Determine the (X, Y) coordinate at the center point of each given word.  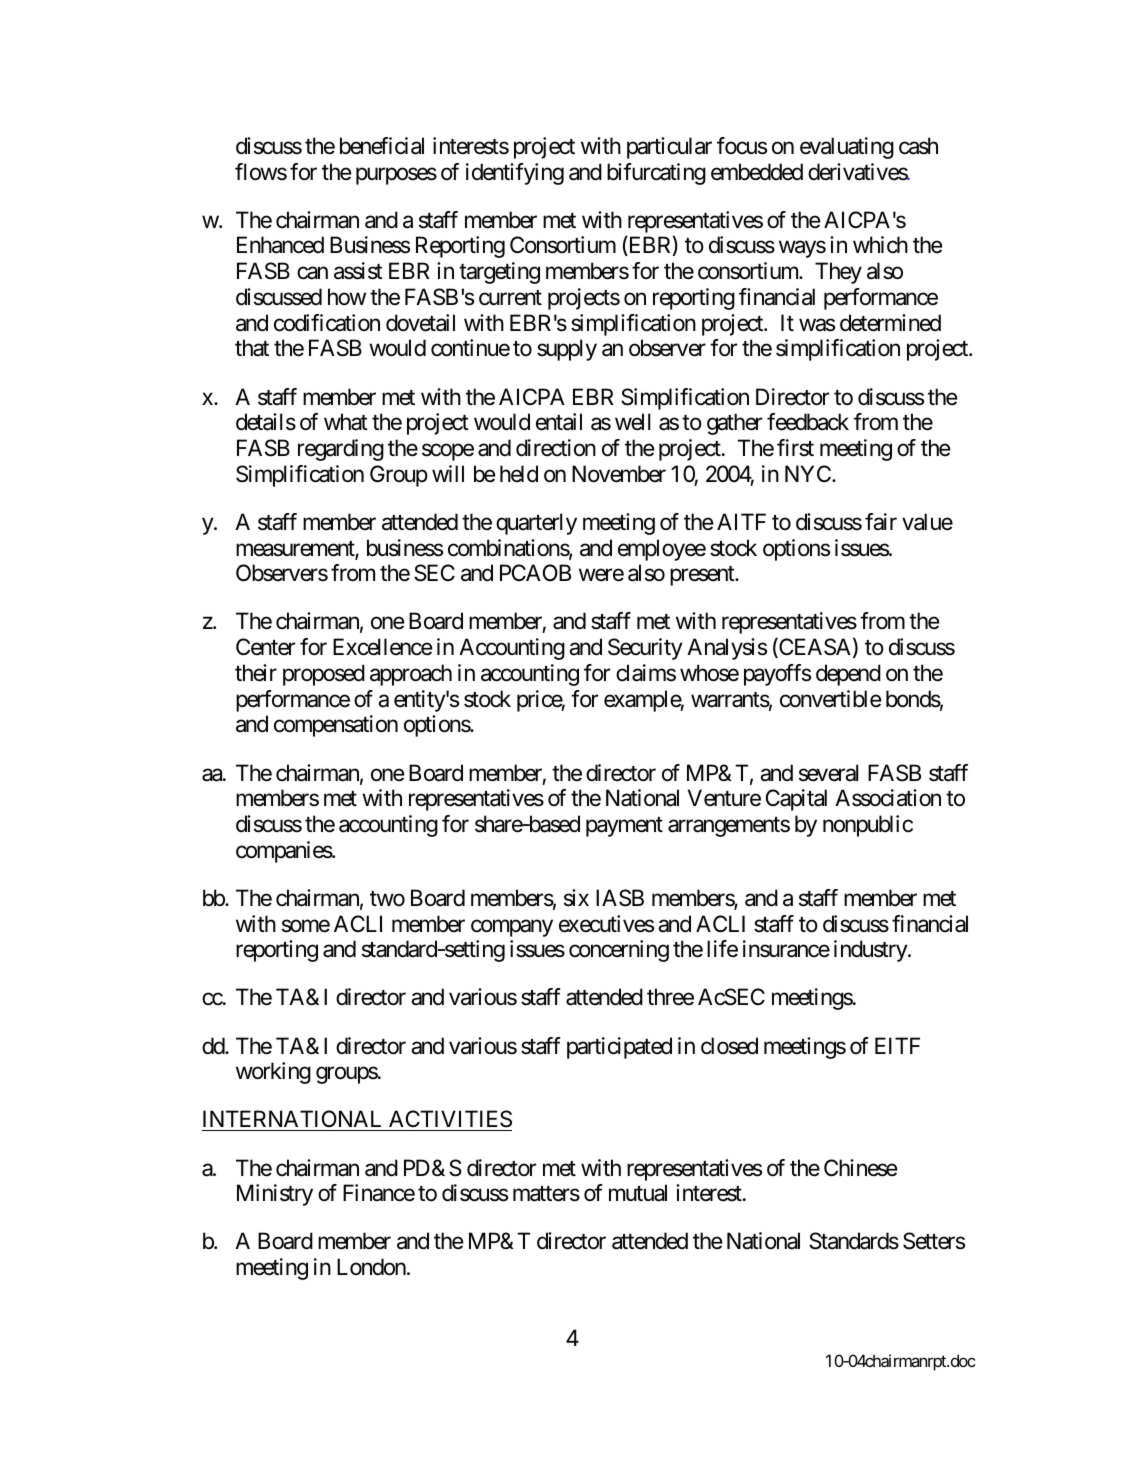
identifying (515, 174)
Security (645, 649)
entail (559, 422)
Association (888, 798)
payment (624, 827)
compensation (336, 726)
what (346, 422)
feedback (808, 422)
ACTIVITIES (449, 1120)
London (371, 1267)
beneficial (382, 146)
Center (265, 647)
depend (848, 675)
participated (619, 1048)
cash (918, 146)
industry (871, 951)
